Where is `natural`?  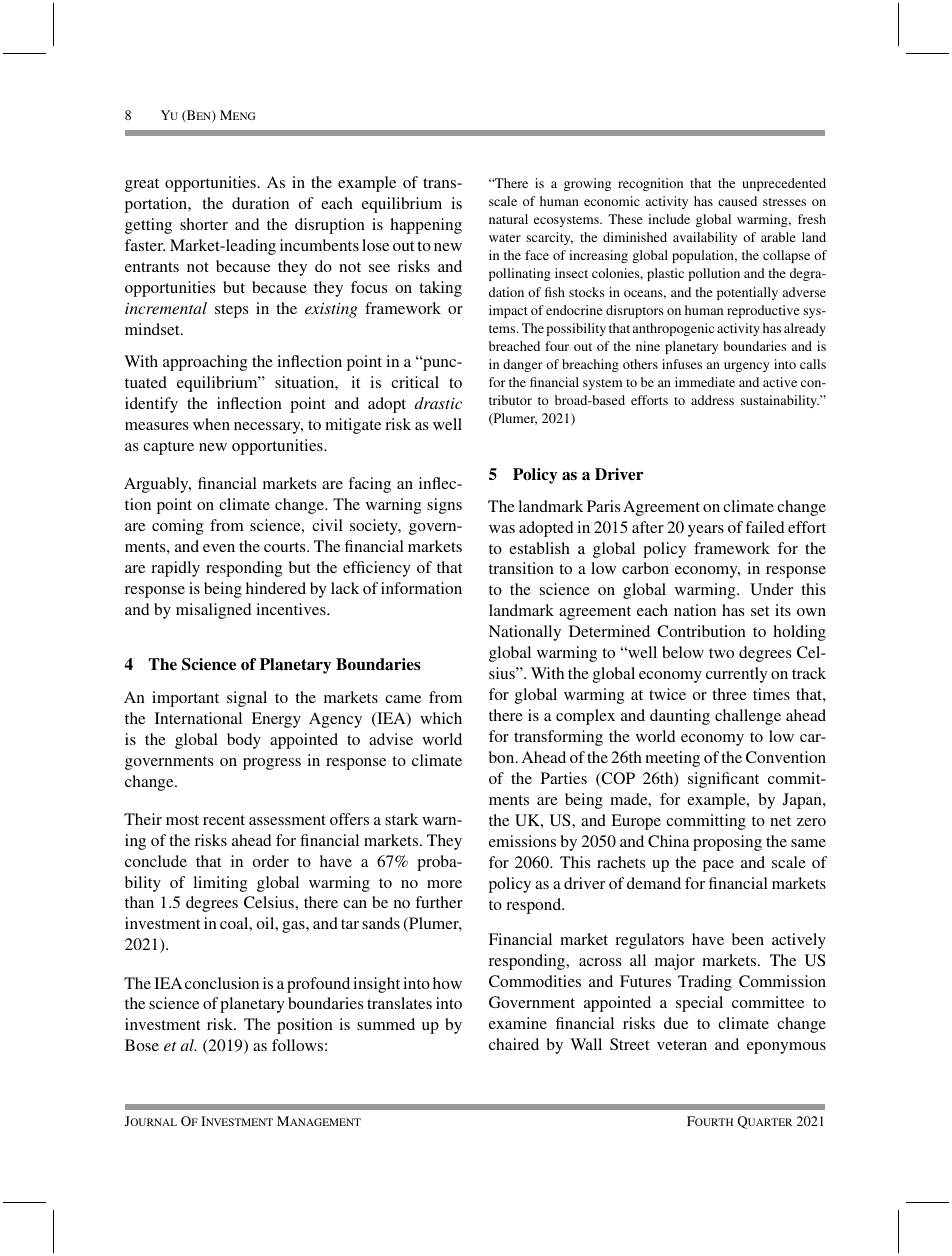 natural is located at coordinates (508, 219).
